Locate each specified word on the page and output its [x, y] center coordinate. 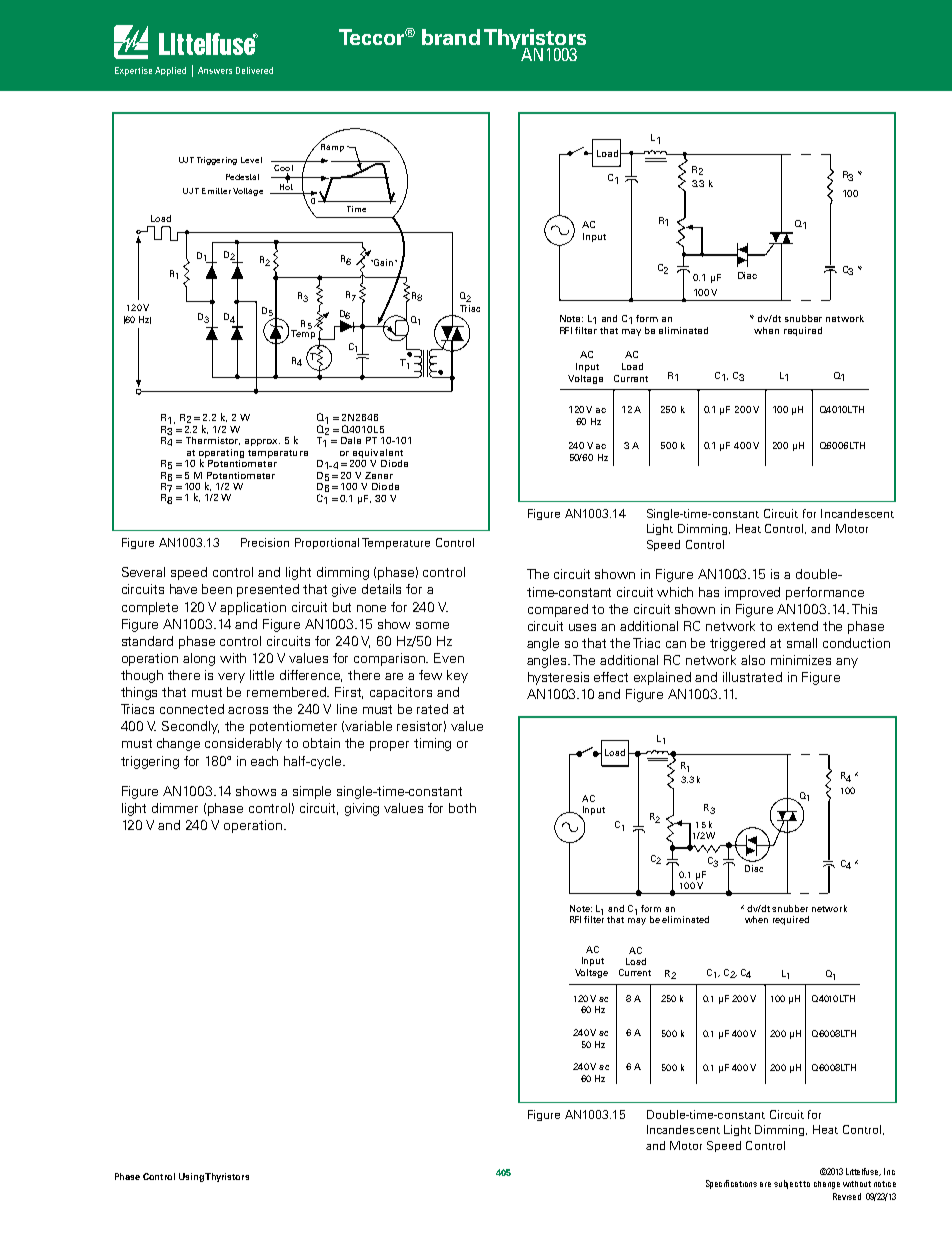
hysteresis [558, 678]
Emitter [216, 191]
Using [192, 1177]
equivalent [378, 453]
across [248, 710]
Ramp [331, 146]
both [462, 808]
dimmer [175, 808]
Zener [379, 475]
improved [752, 593]
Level [251, 160]
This [864, 609]
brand [451, 37]
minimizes [801, 660]
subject [789, 1184]
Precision [265, 542]
